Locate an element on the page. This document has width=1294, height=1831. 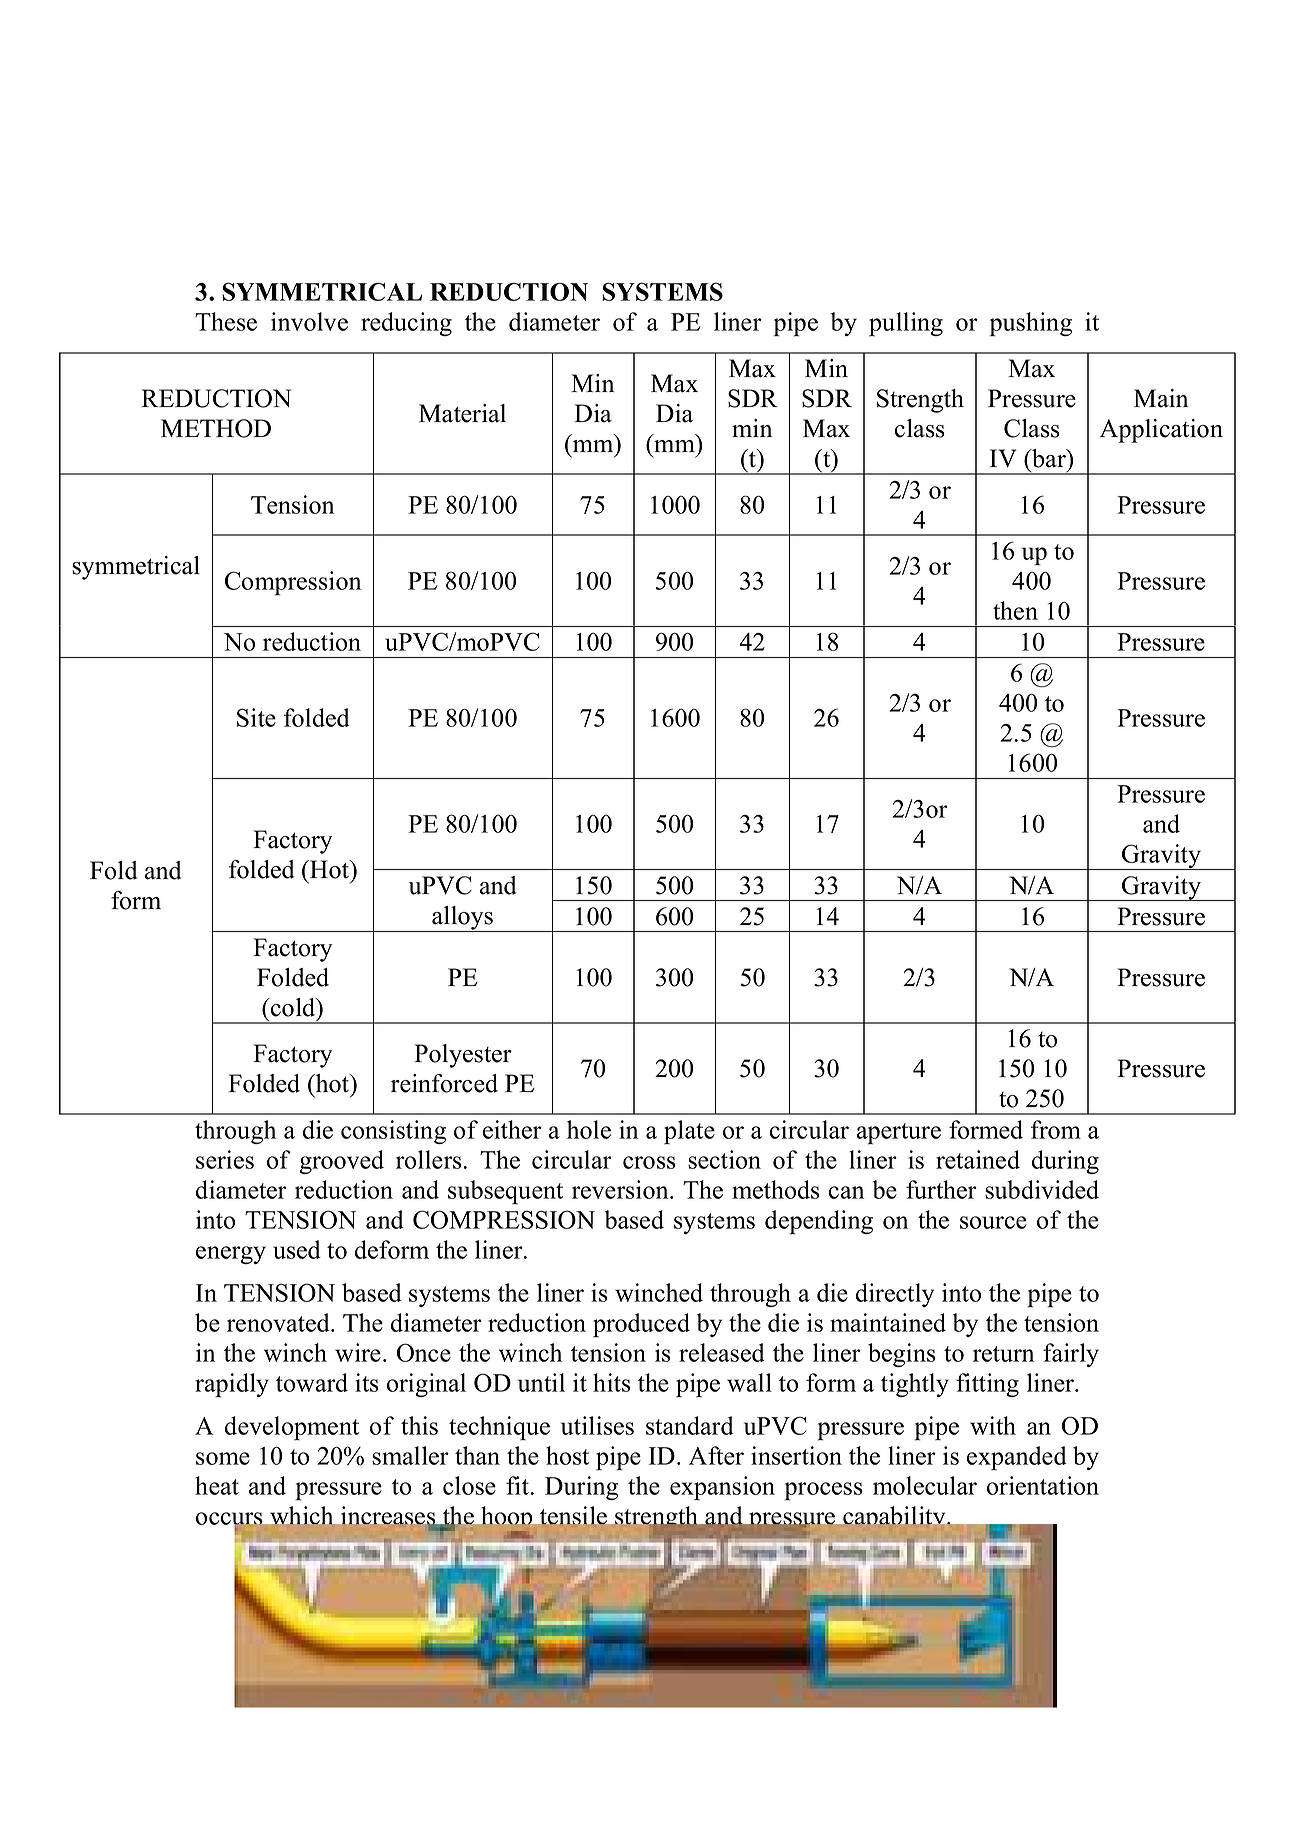
expanded is located at coordinates (1017, 1458).
